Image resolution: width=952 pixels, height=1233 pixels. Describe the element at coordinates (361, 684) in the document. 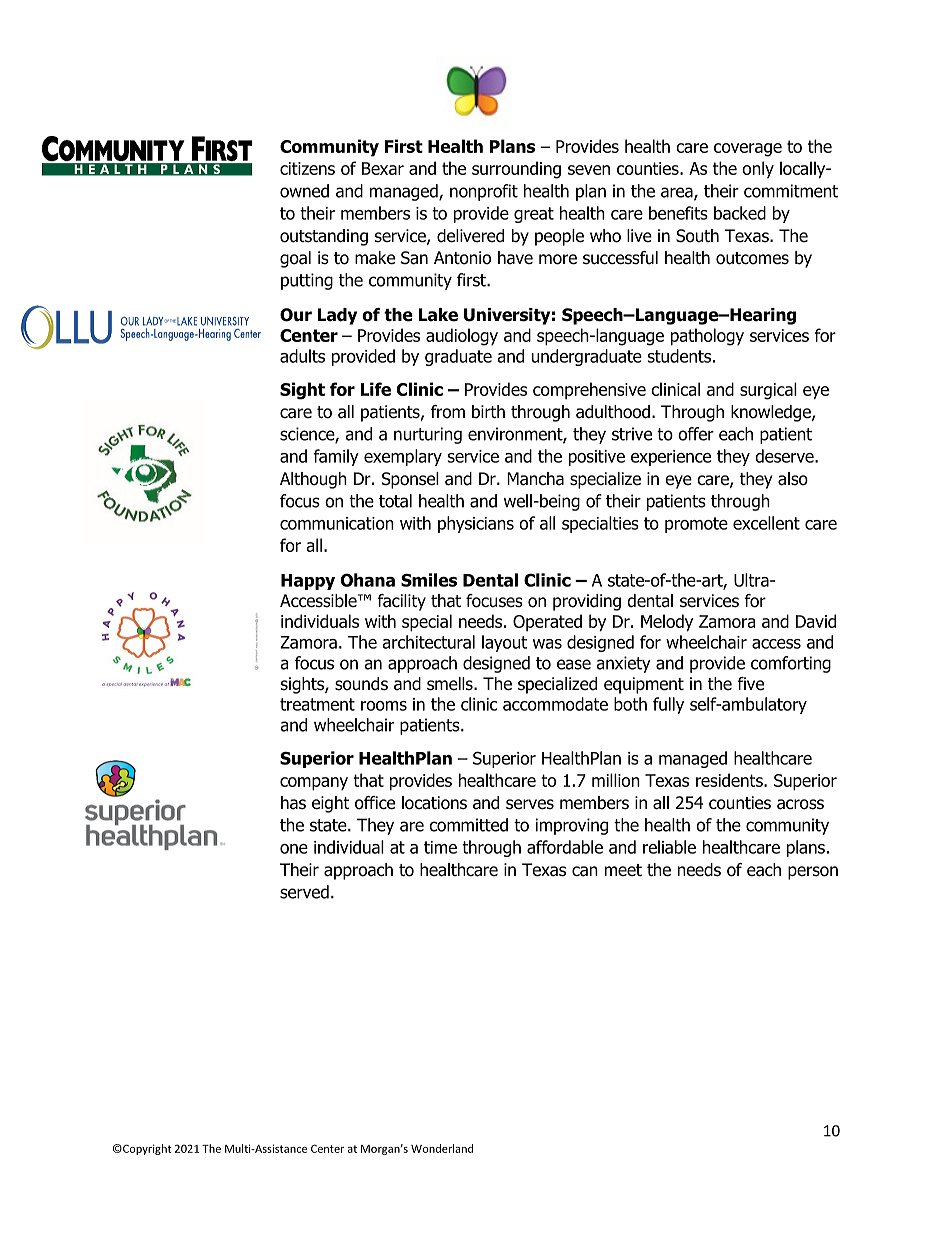

I see `sounds` at that location.
